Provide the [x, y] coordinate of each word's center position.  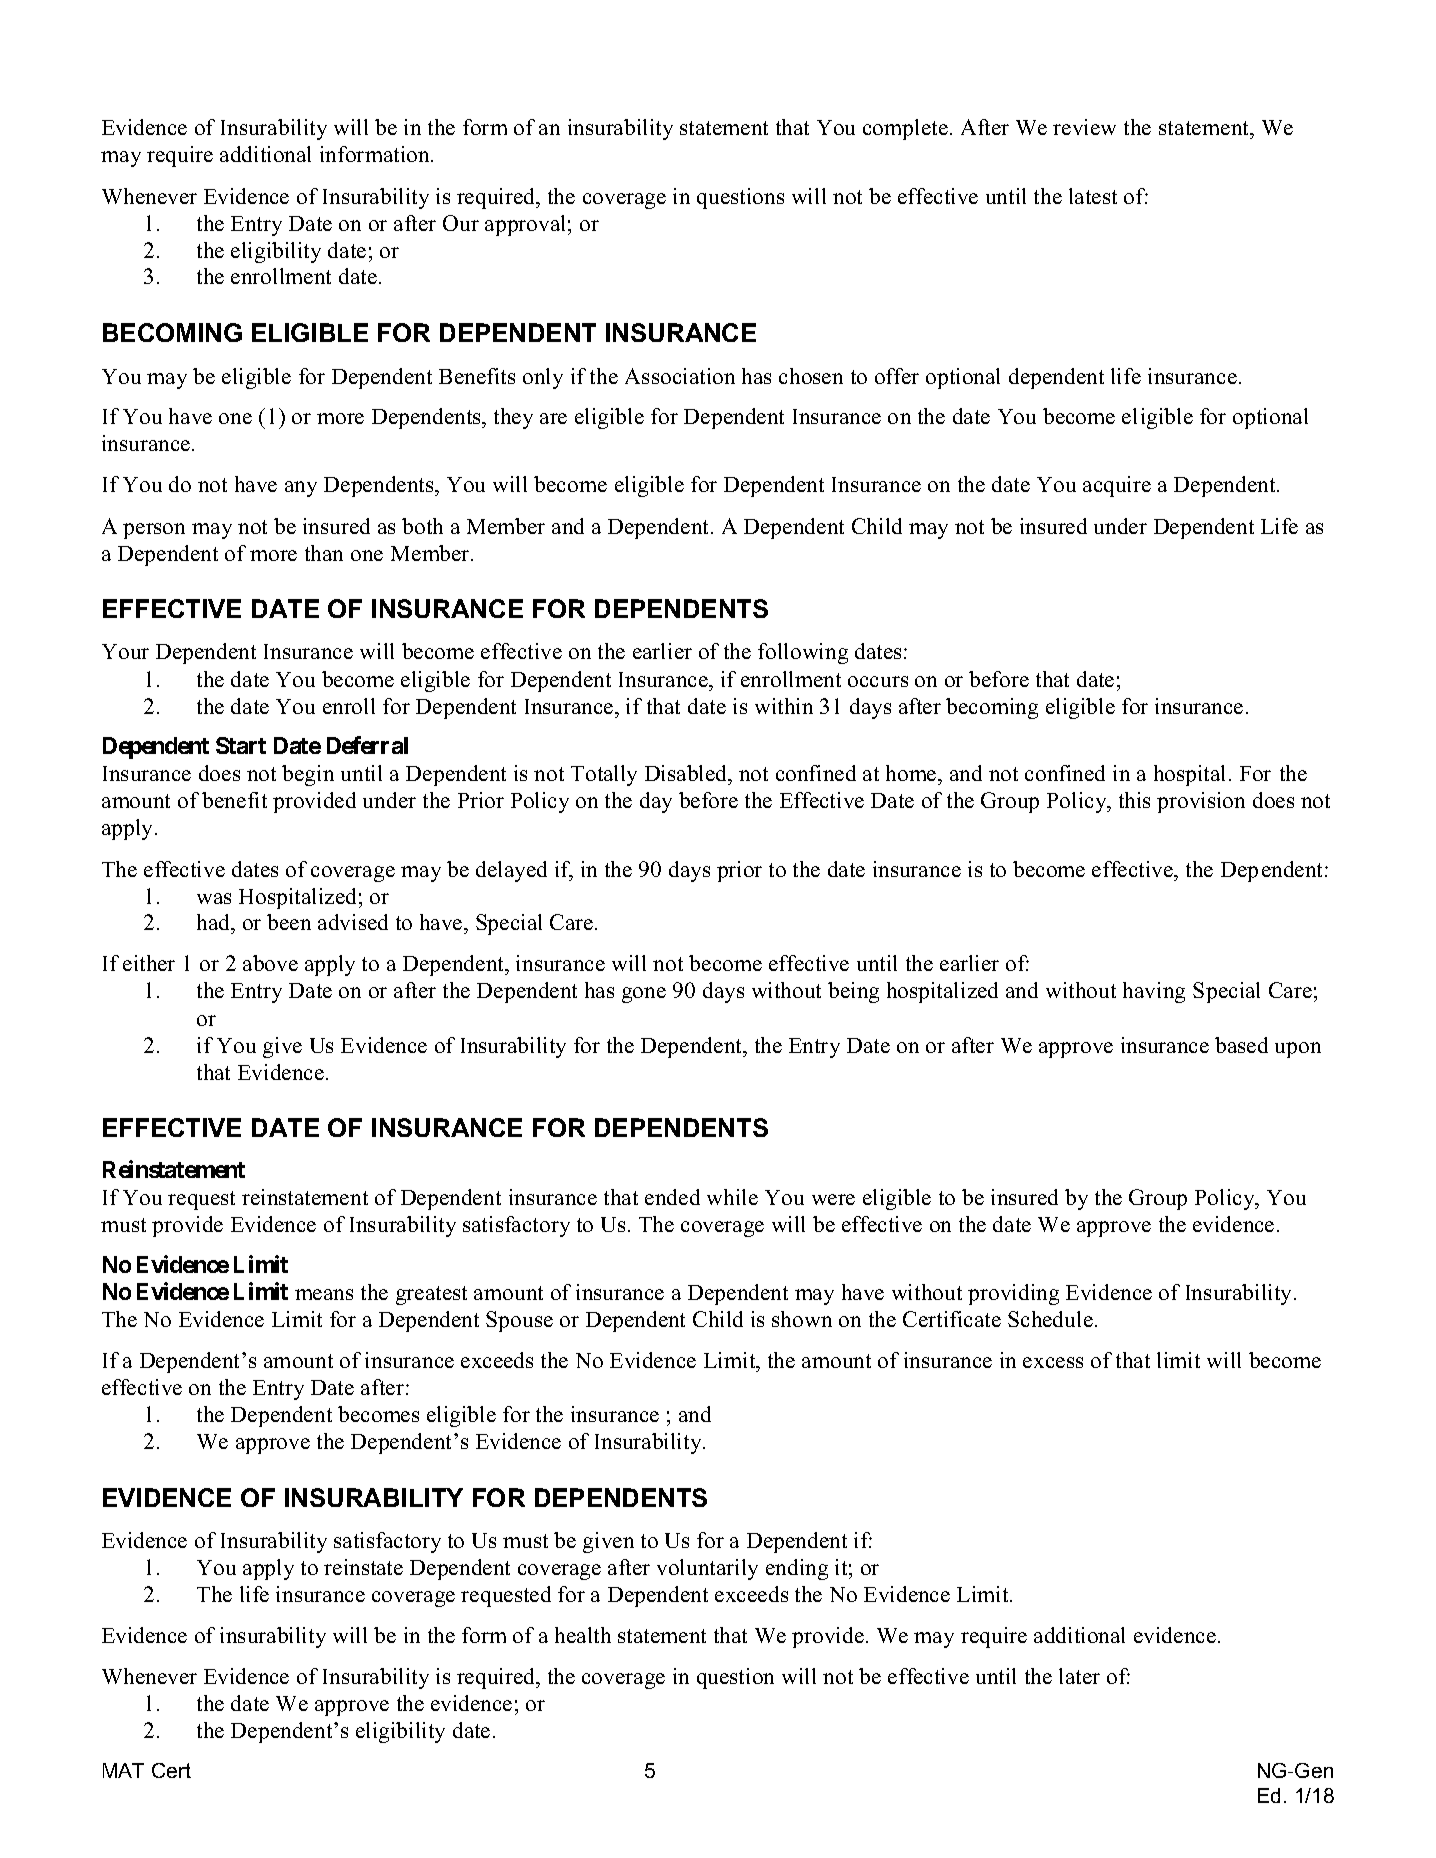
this [1134, 800]
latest [1093, 196]
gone [644, 995]
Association [680, 376]
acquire [1117, 486]
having [1154, 992]
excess [1053, 1362]
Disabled [687, 775]
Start [241, 745]
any [301, 489]
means [324, 1294]
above [270, 963]
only [543, 378]
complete [905, 129]
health [583, 1635]
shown [802, 1319]
